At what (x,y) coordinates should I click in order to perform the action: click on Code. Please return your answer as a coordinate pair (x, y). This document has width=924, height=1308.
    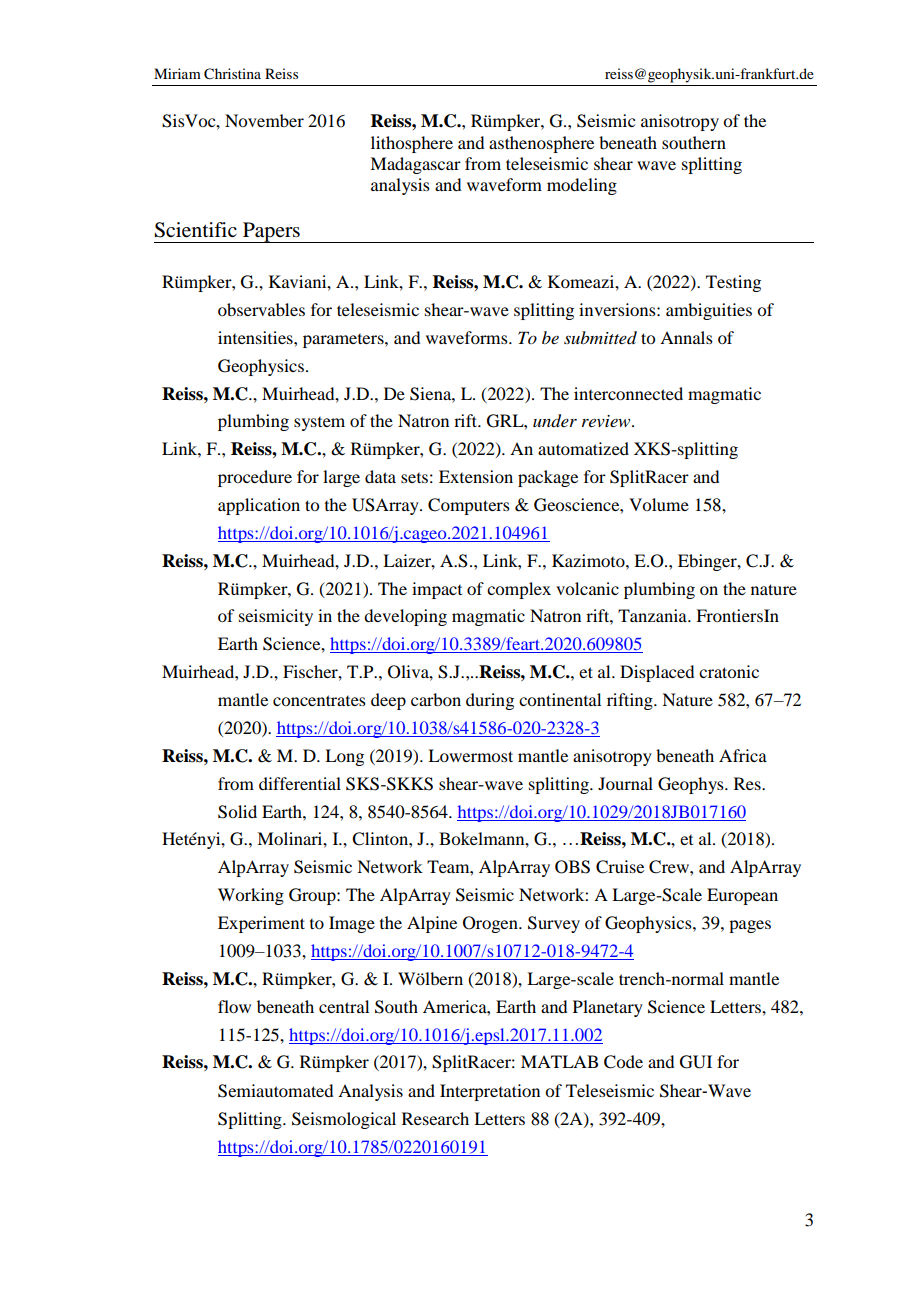
    Looking at the image, I should click on (623, 1062).
